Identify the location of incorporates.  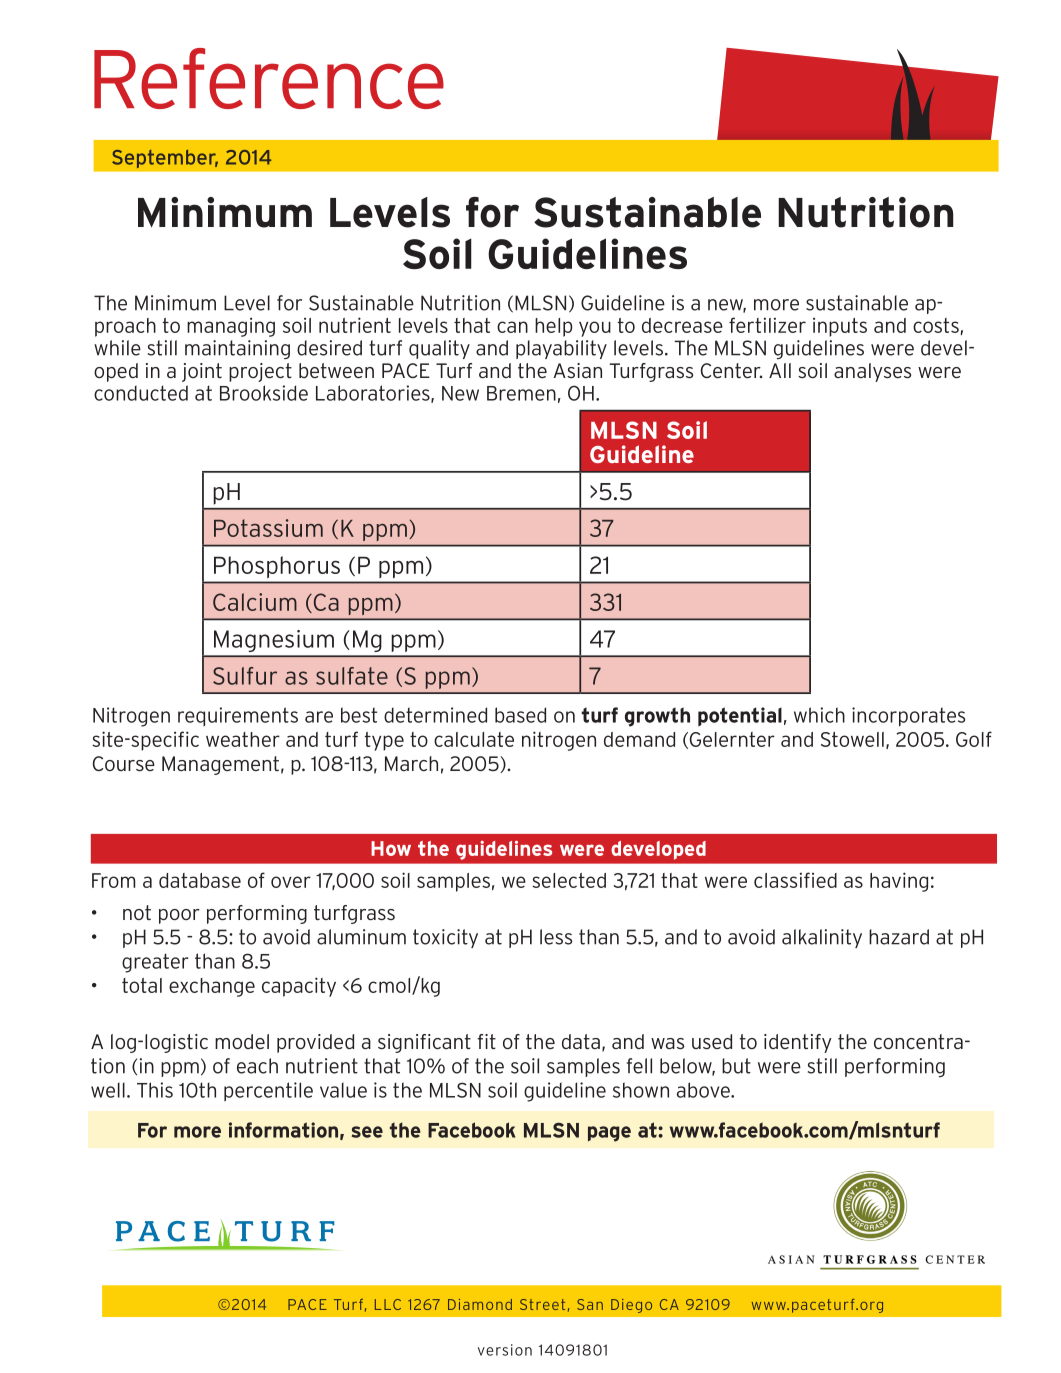
(908, 717).
